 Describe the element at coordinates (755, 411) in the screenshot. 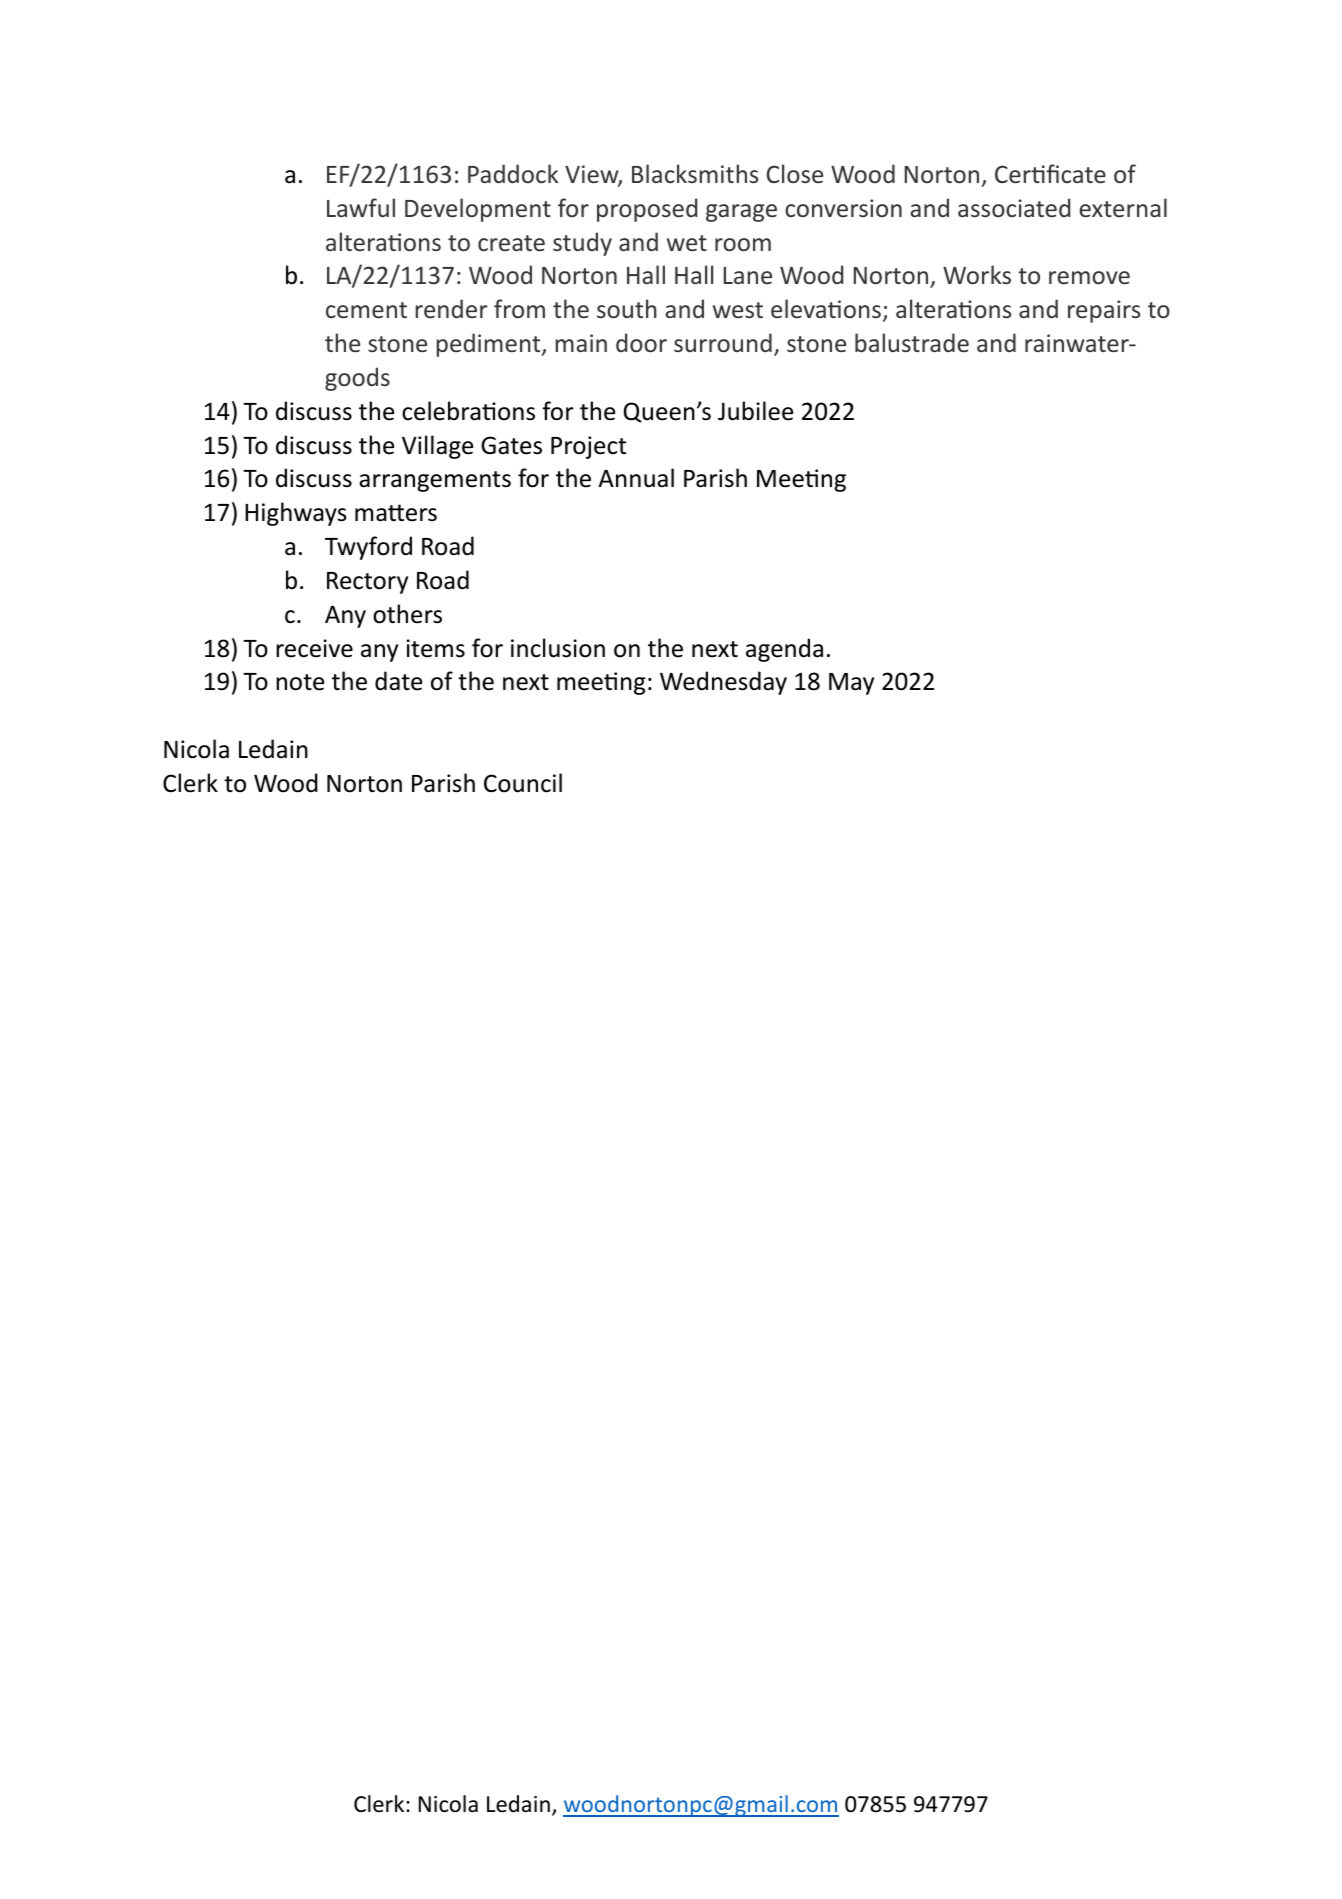

I see `Jubilee` at that location.
